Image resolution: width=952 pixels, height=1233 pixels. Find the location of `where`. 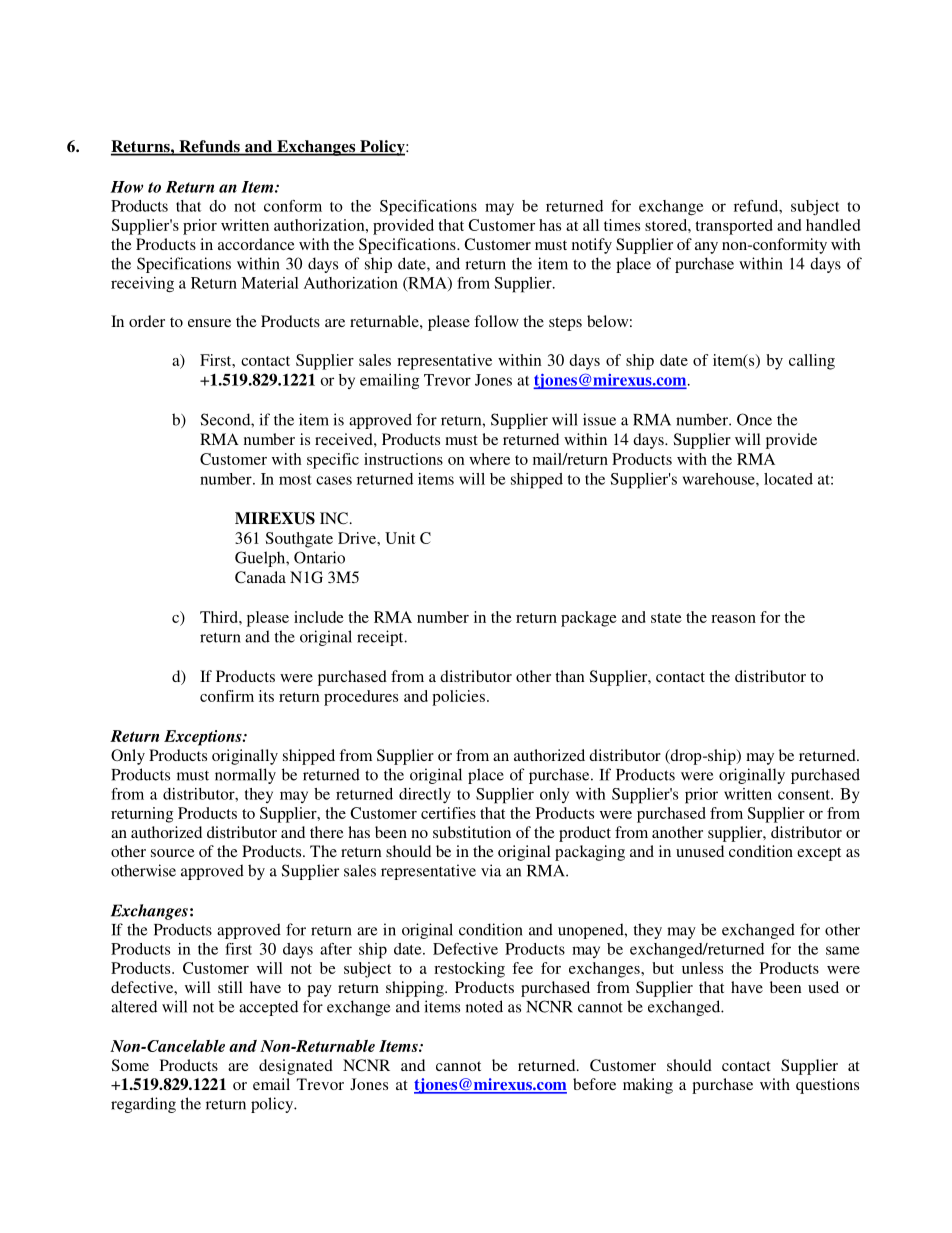

where is located at coordinates (489, 459).
